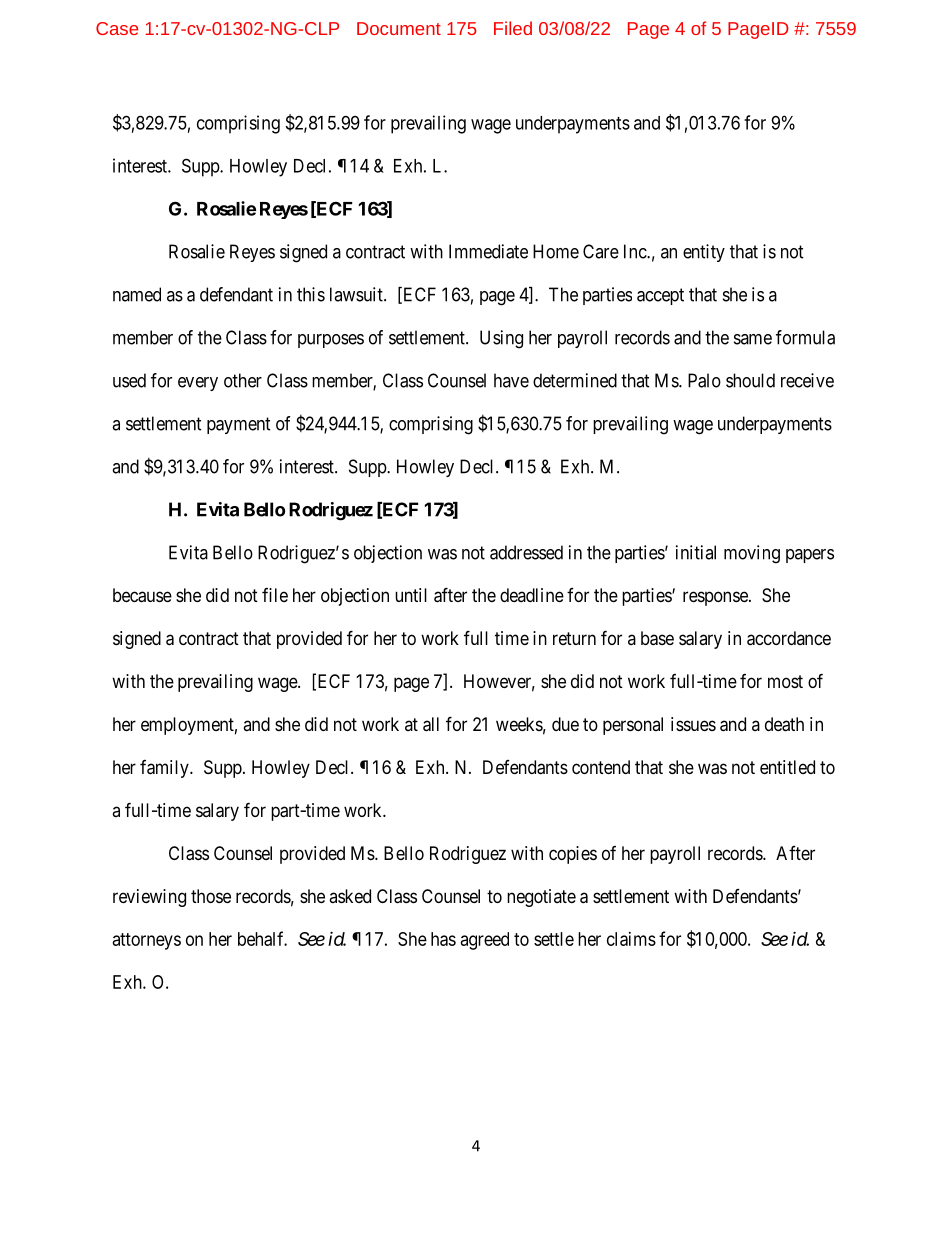 This screenshot has width=952, height=1233. I want to click on entity, so click(704, 253).
